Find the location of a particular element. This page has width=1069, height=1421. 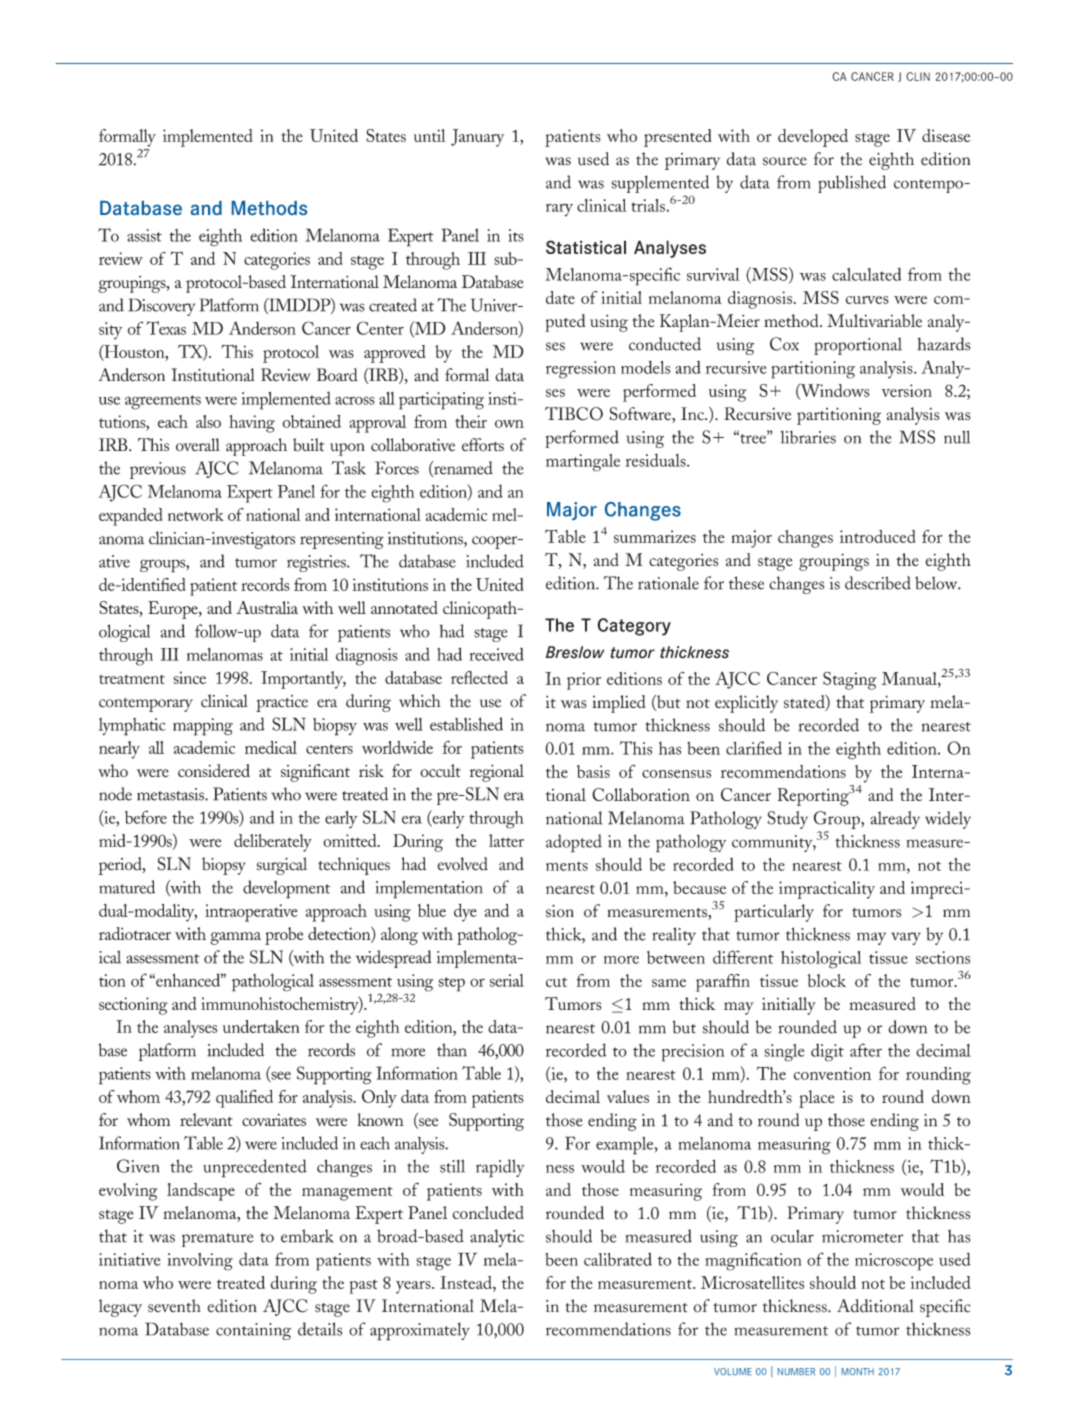

assist is located at coordinates (144, 235).
